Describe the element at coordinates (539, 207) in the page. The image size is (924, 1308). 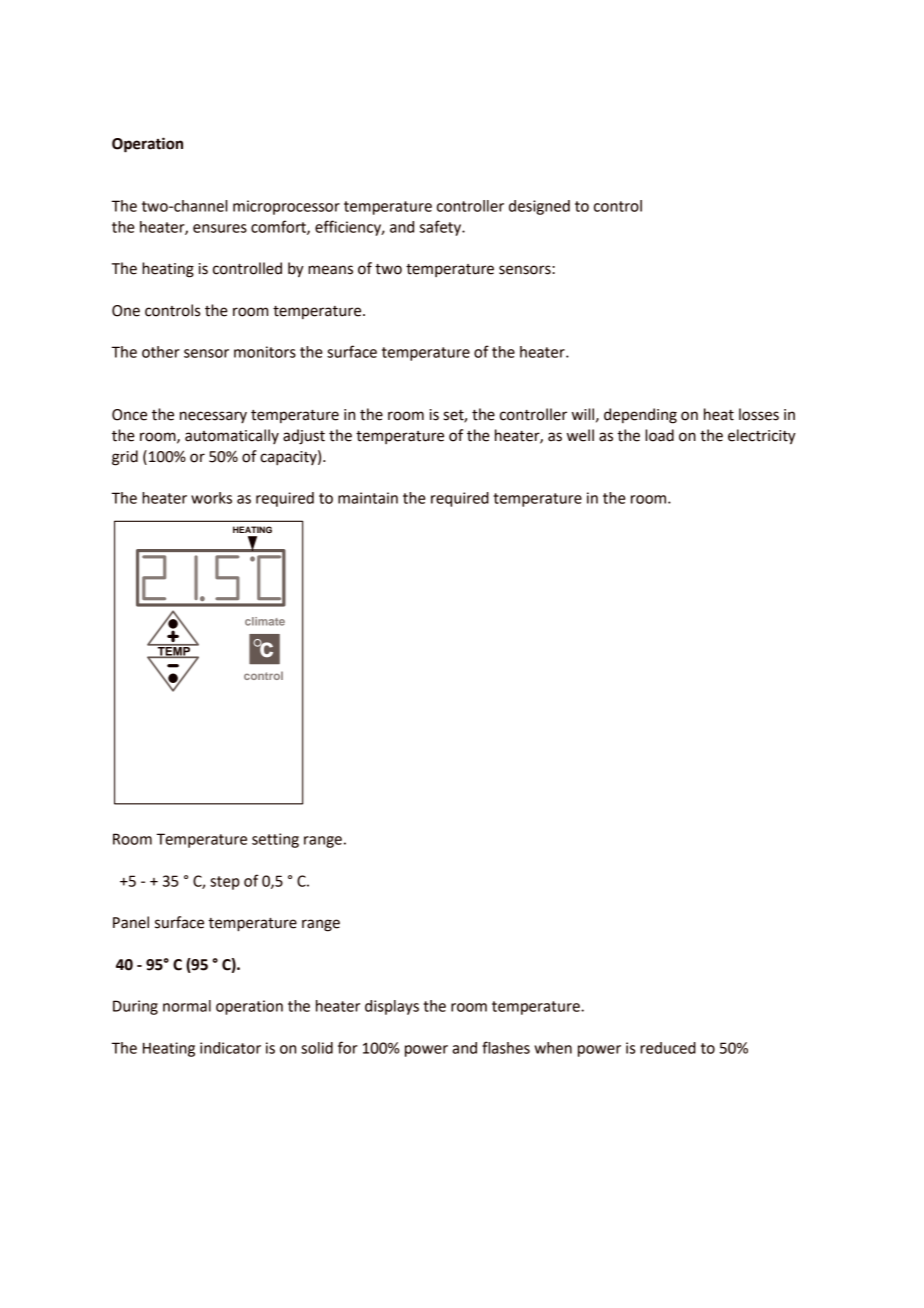
I see `designed` at that location.
